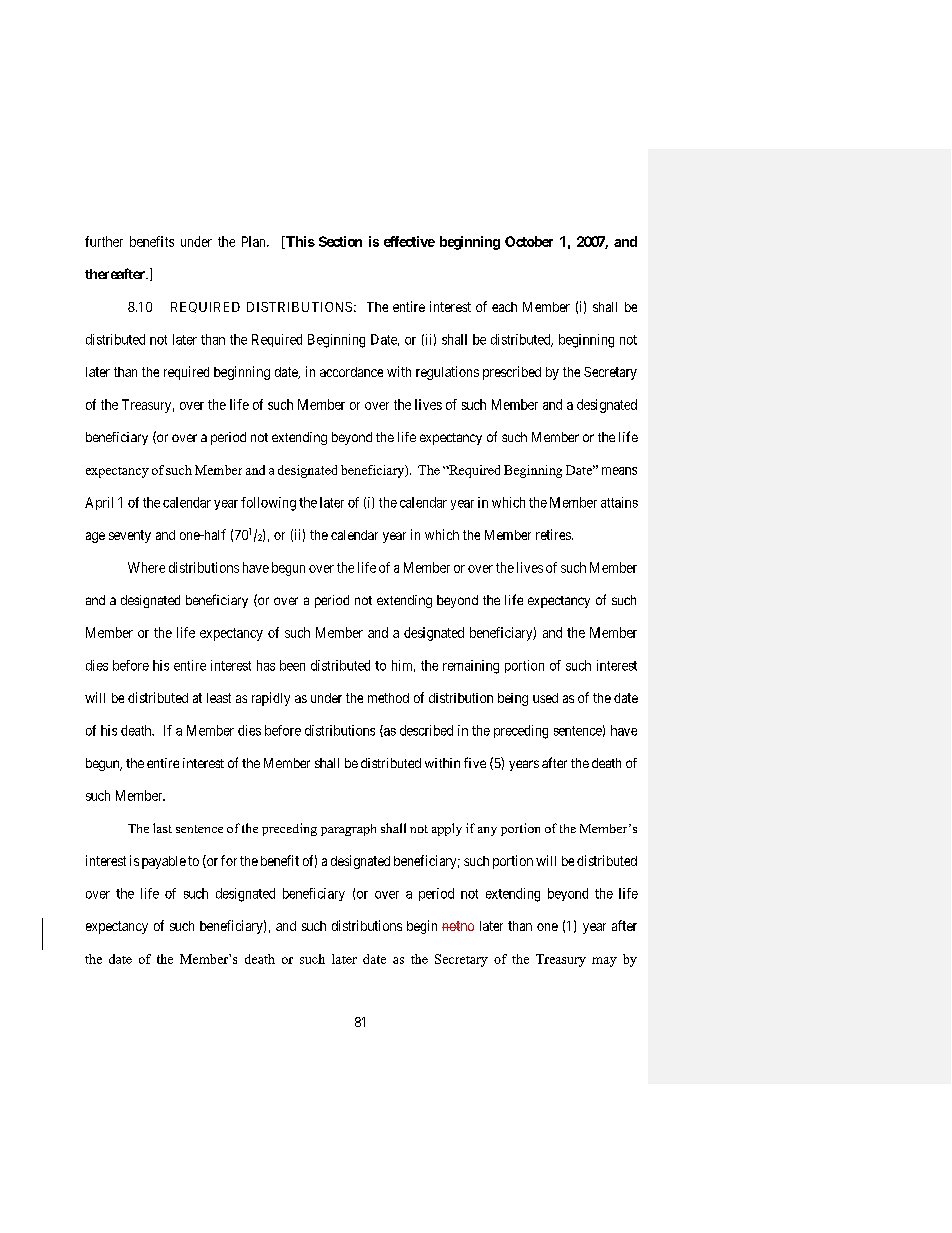 The image size is (952, 1233). Describe the element at coordinates (619, 502) in the document. I see `attains` at that location.
